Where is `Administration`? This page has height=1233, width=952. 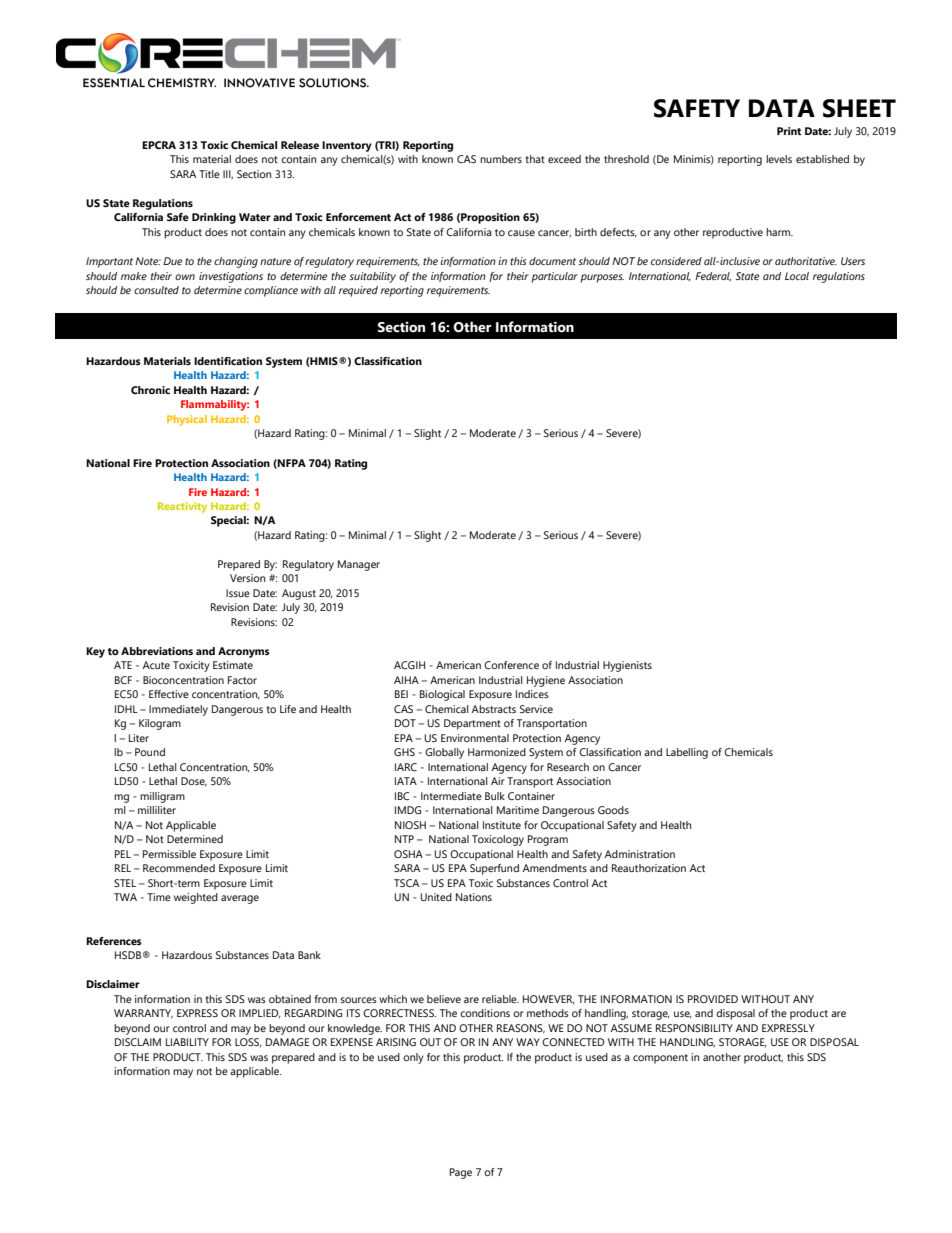
Administration is located at coordinates (640, 854).
